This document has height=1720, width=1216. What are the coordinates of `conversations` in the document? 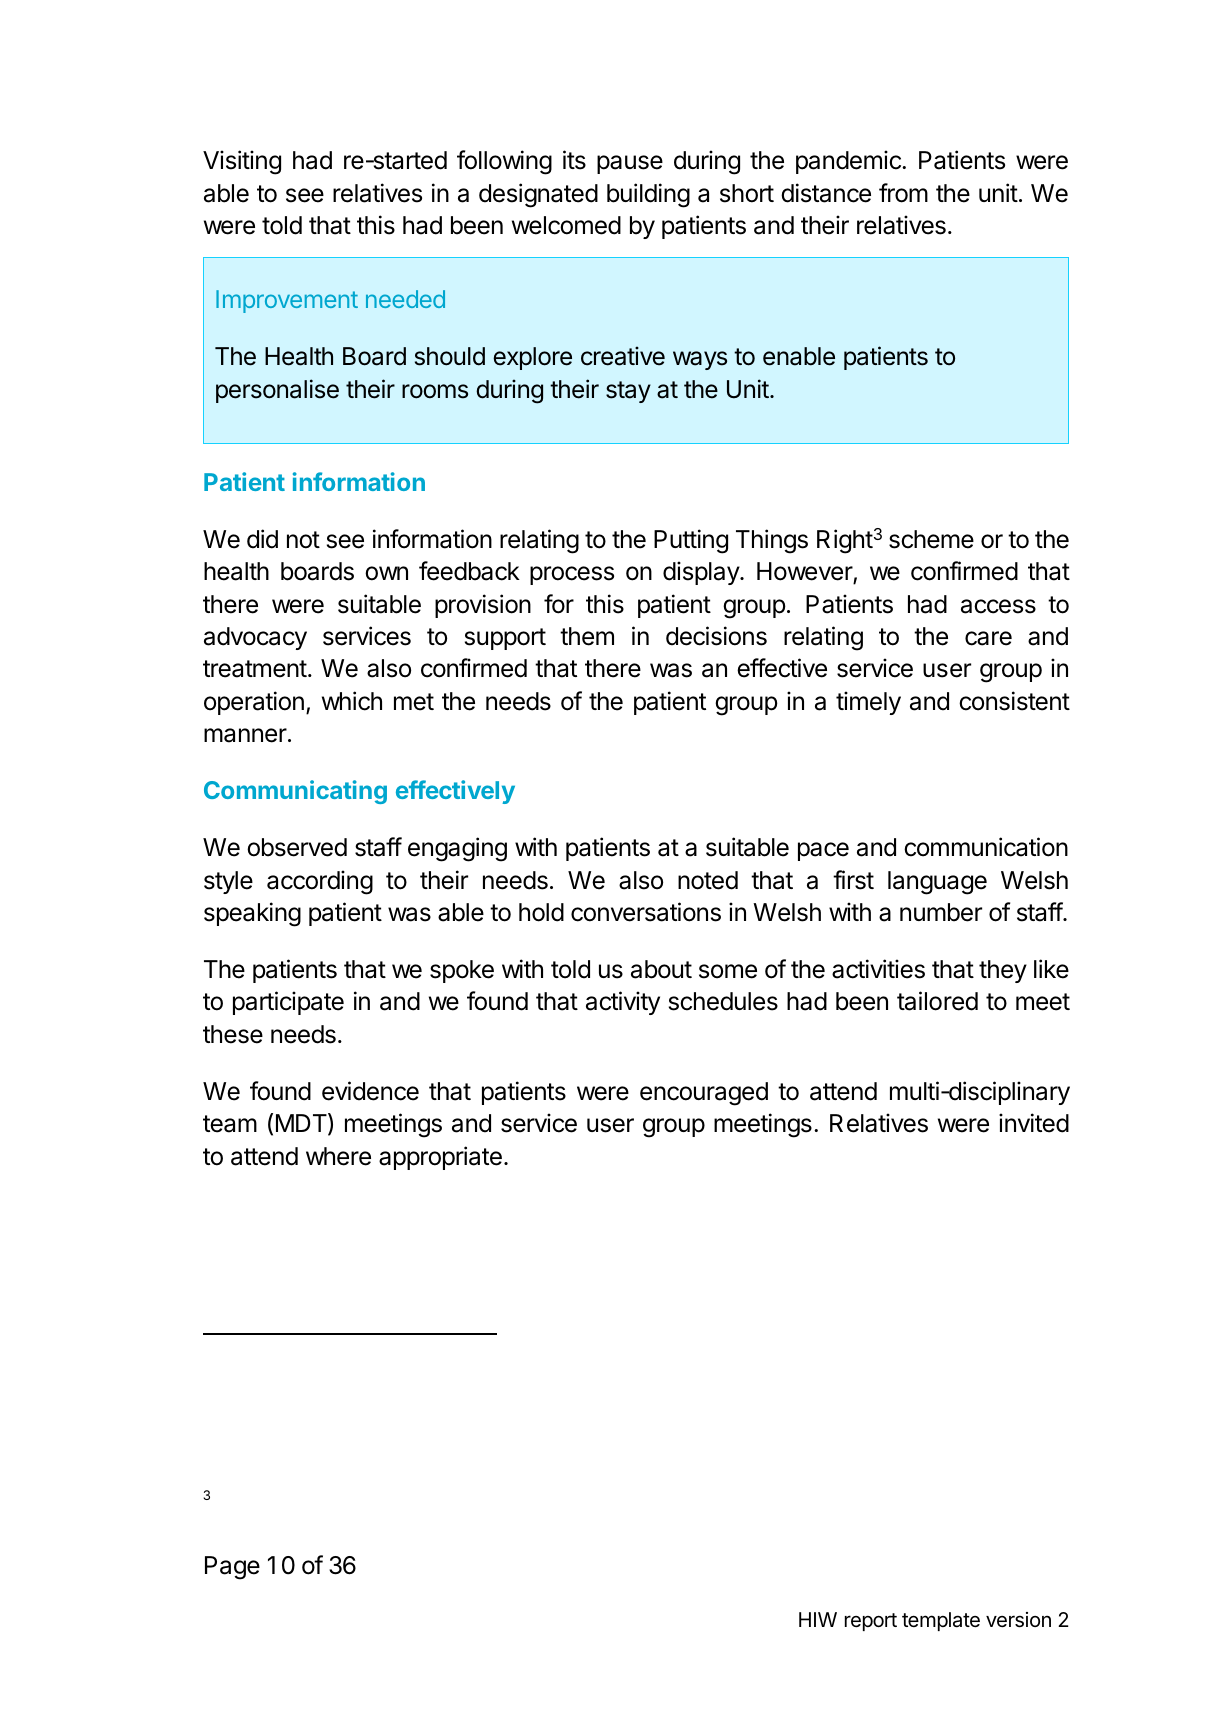 It's located at (646, 912).
